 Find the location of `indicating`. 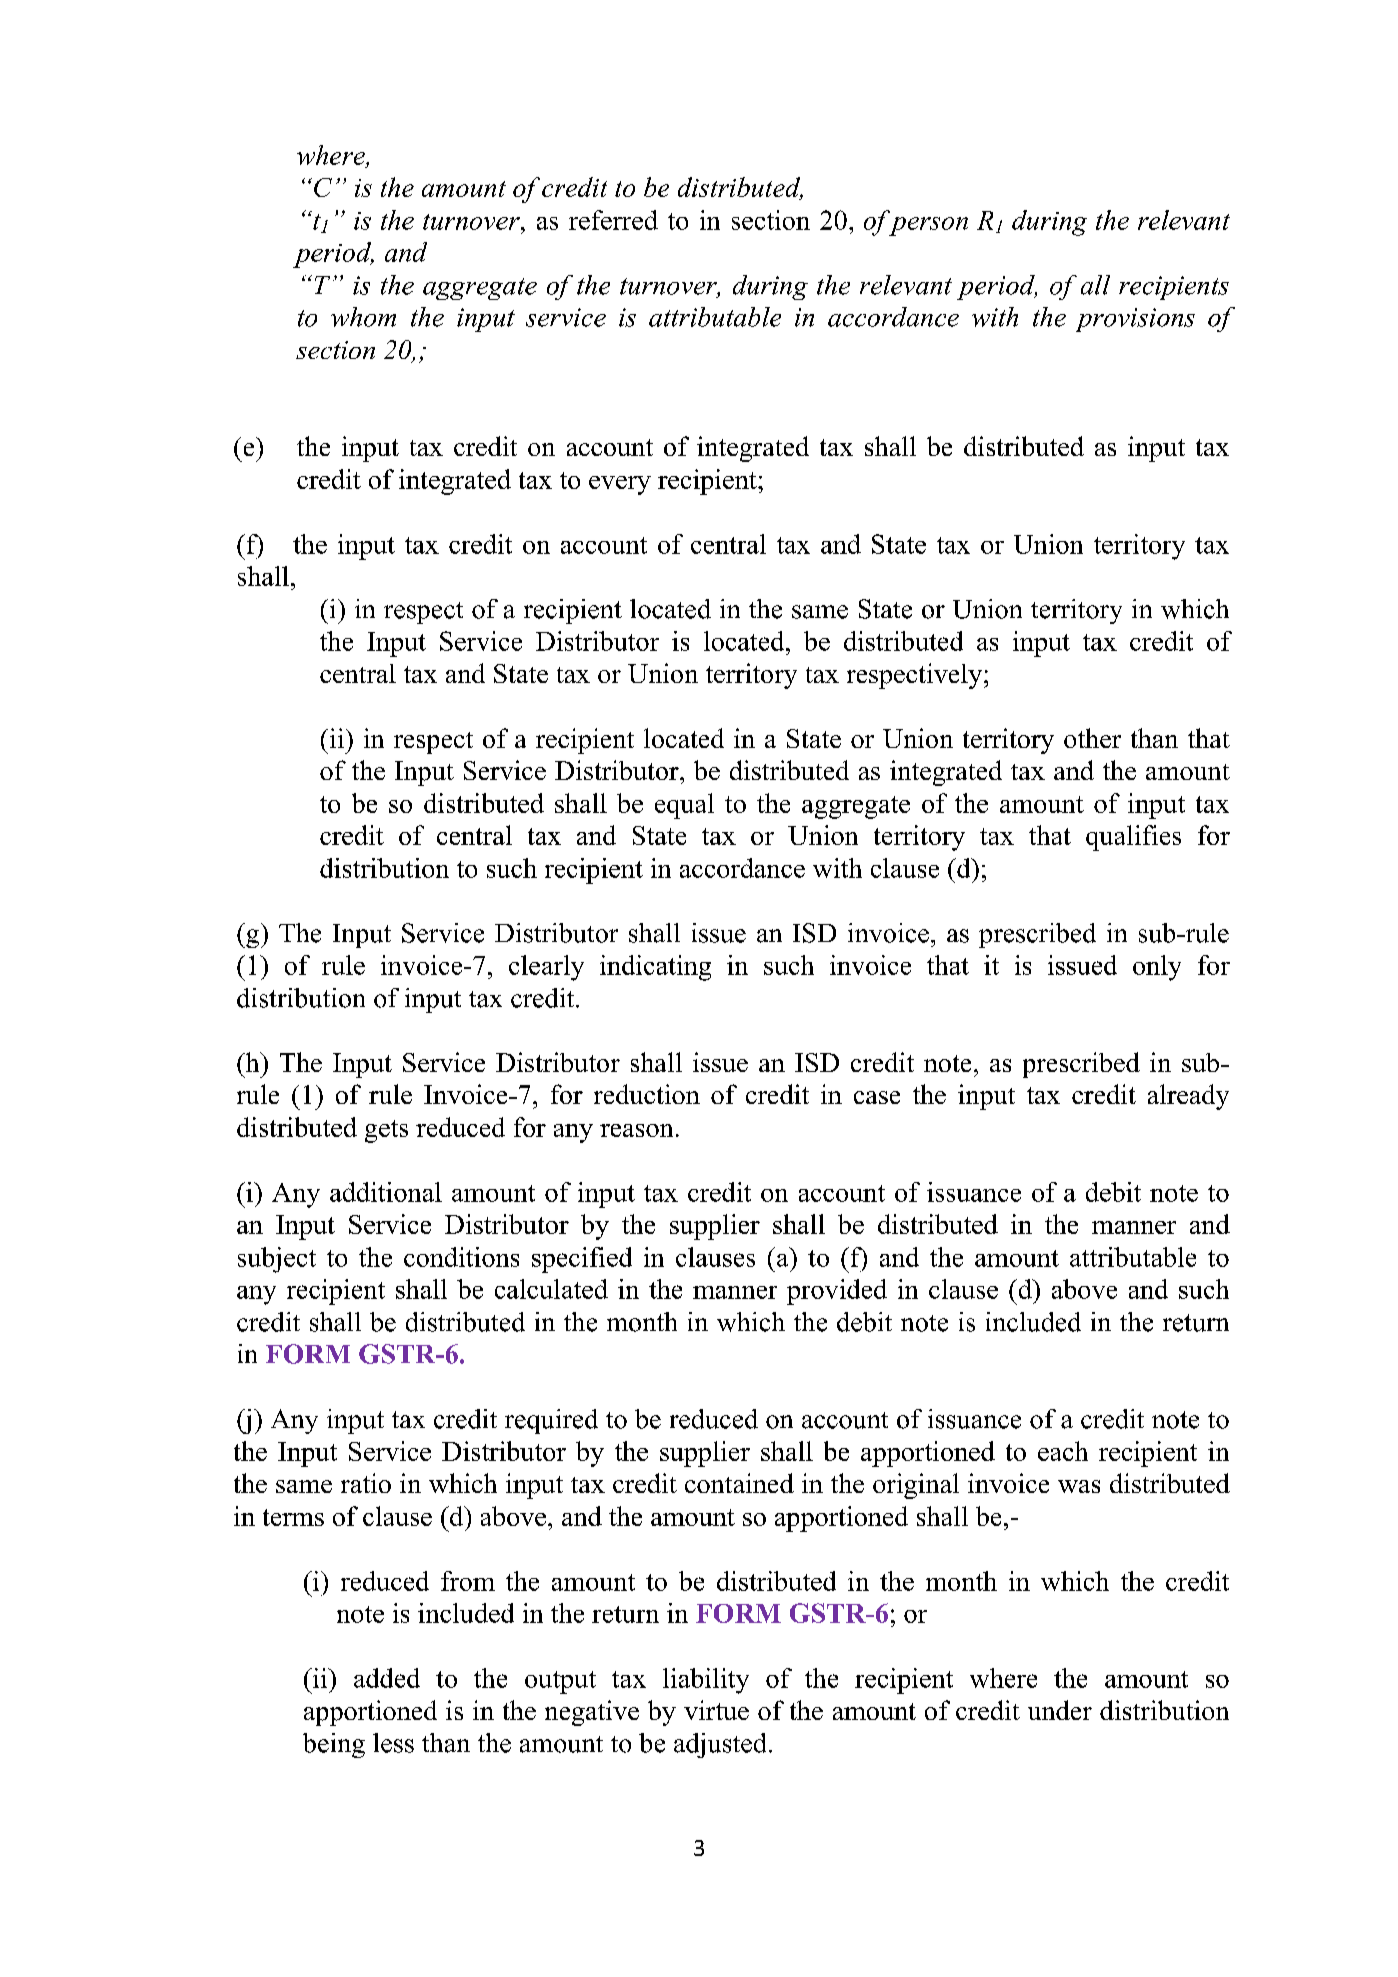

indicating is located at coordinates (655, 968).
